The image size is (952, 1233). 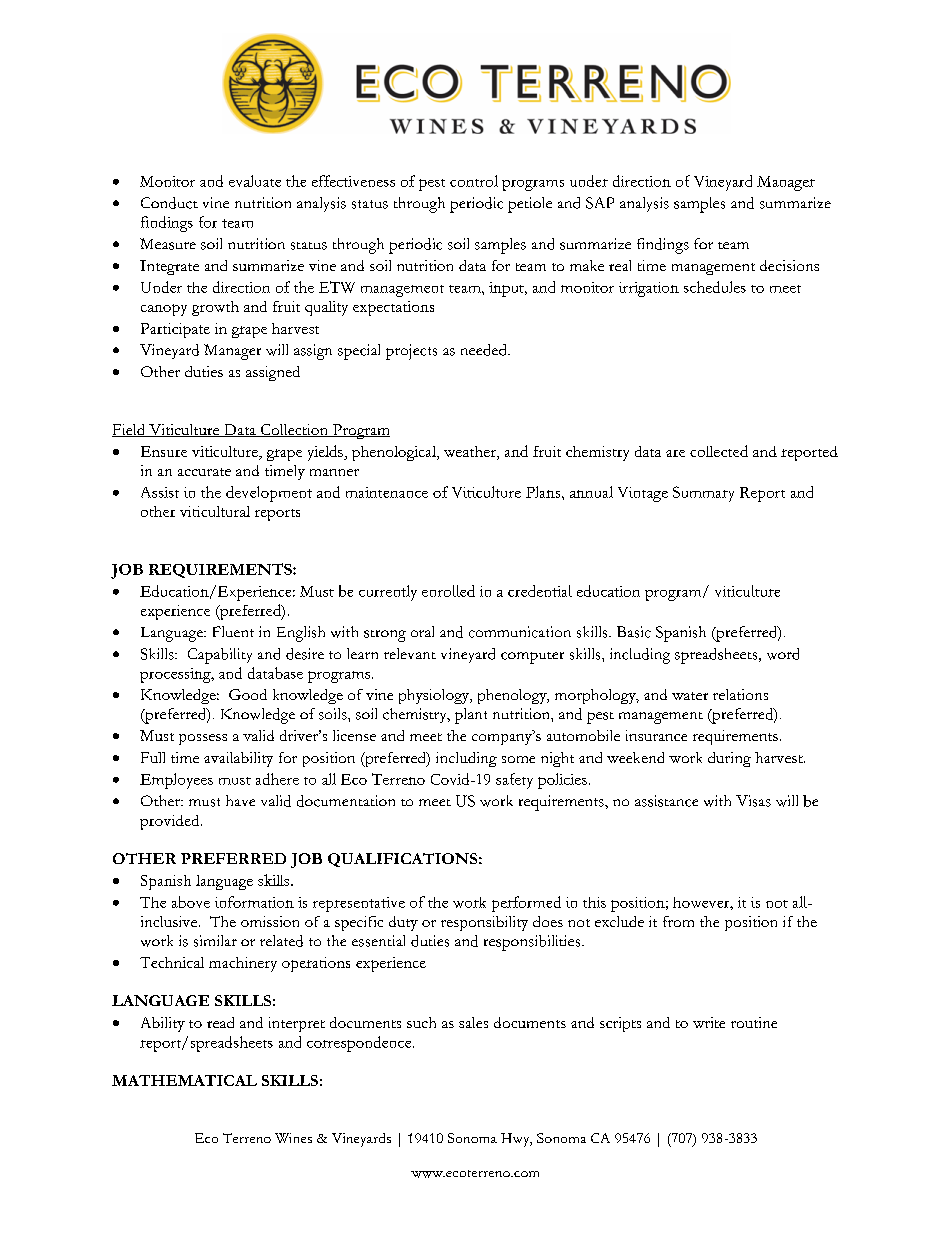 What do you see at coordinates (240, 800) in the screenshot?
I see `have` at bounding box center [240, 800].
